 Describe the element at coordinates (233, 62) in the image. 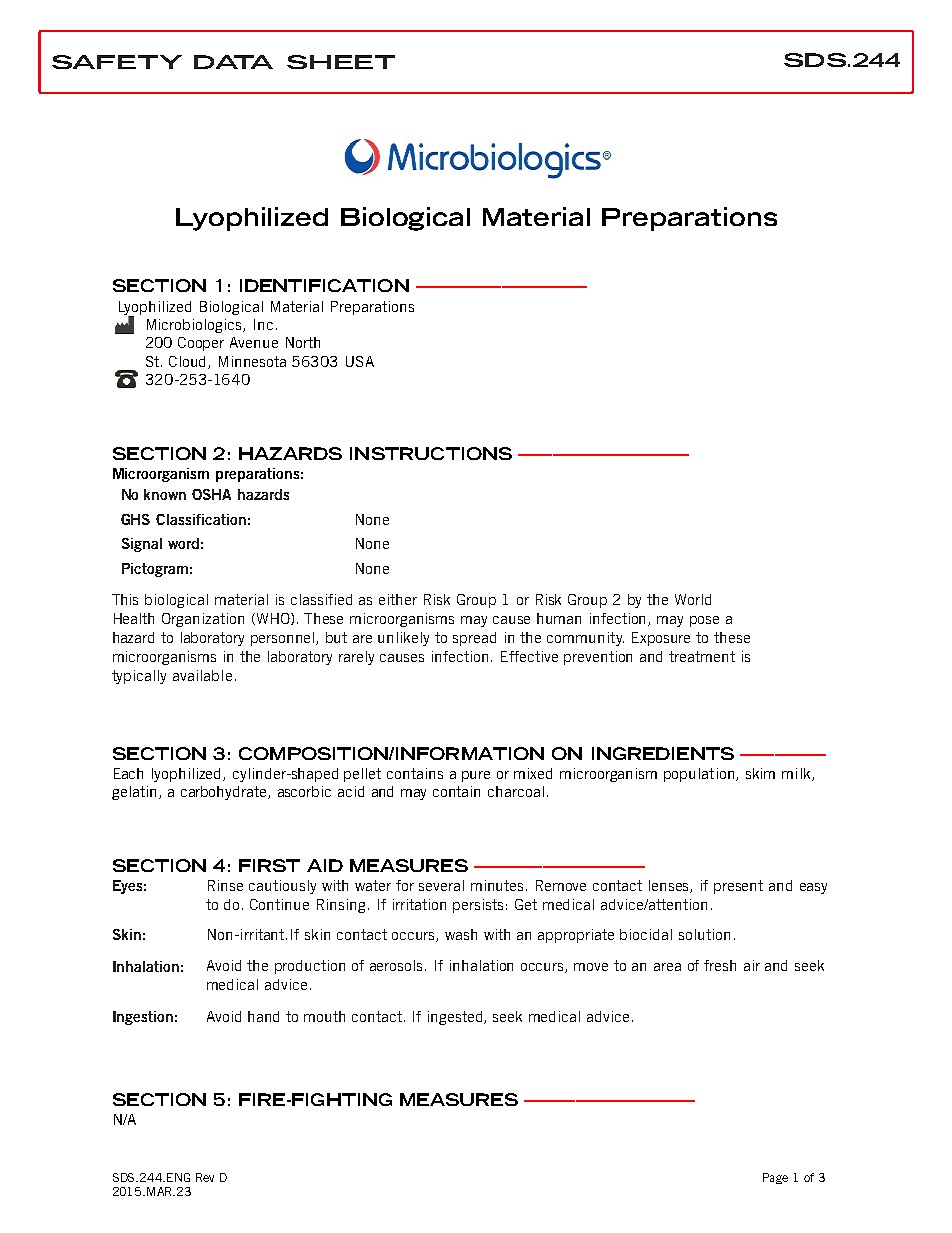

I see `DATA` at that location.
